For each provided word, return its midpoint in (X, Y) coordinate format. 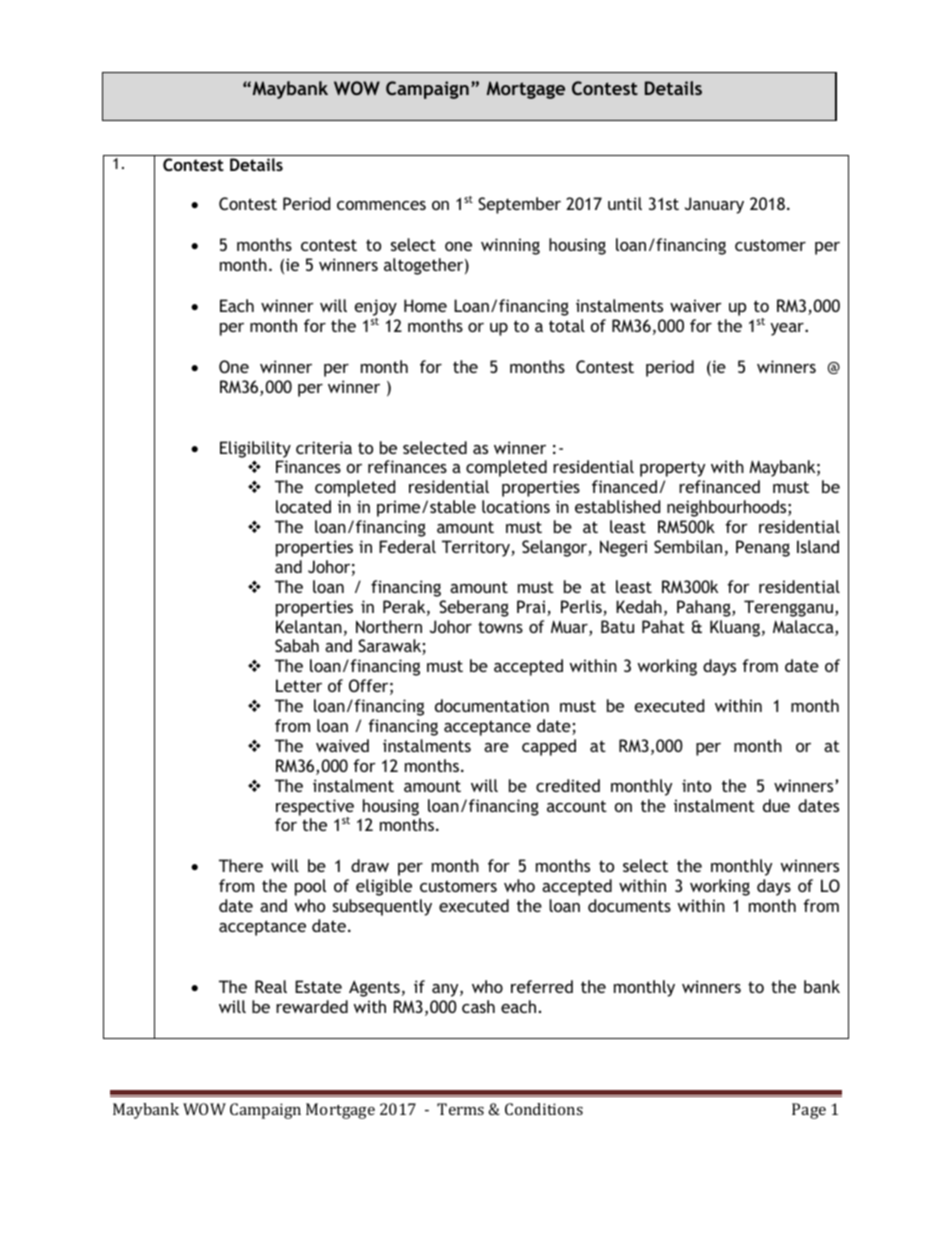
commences (381, 205)
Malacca (804, 628)
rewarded (312, 1006)
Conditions (544, 1109)
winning (510, 246)
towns (500, 627)
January (714, 205)
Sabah (297, 645)
